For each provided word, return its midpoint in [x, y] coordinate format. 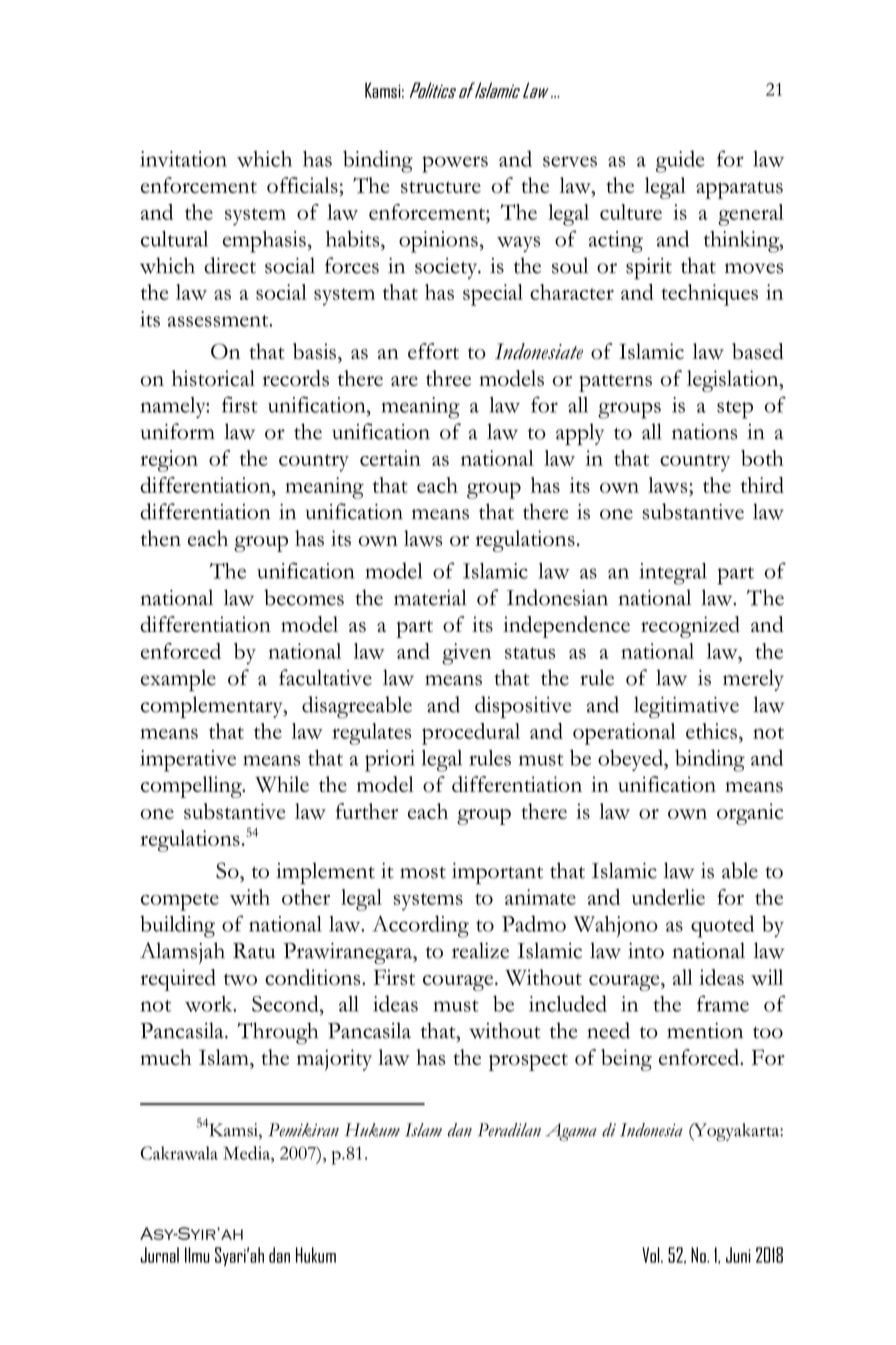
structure [441, 187]
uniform [177, 431]
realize [480, 950]
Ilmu [197, 1255]
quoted [722, 926]
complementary [213, 707]
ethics [713, 731]
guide [680, 161]
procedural [471, 734]
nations [704, 432]
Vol [652, 1255]
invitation [183, 159]
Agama [571, 1132]
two [240, 979]
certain [390, 458]
